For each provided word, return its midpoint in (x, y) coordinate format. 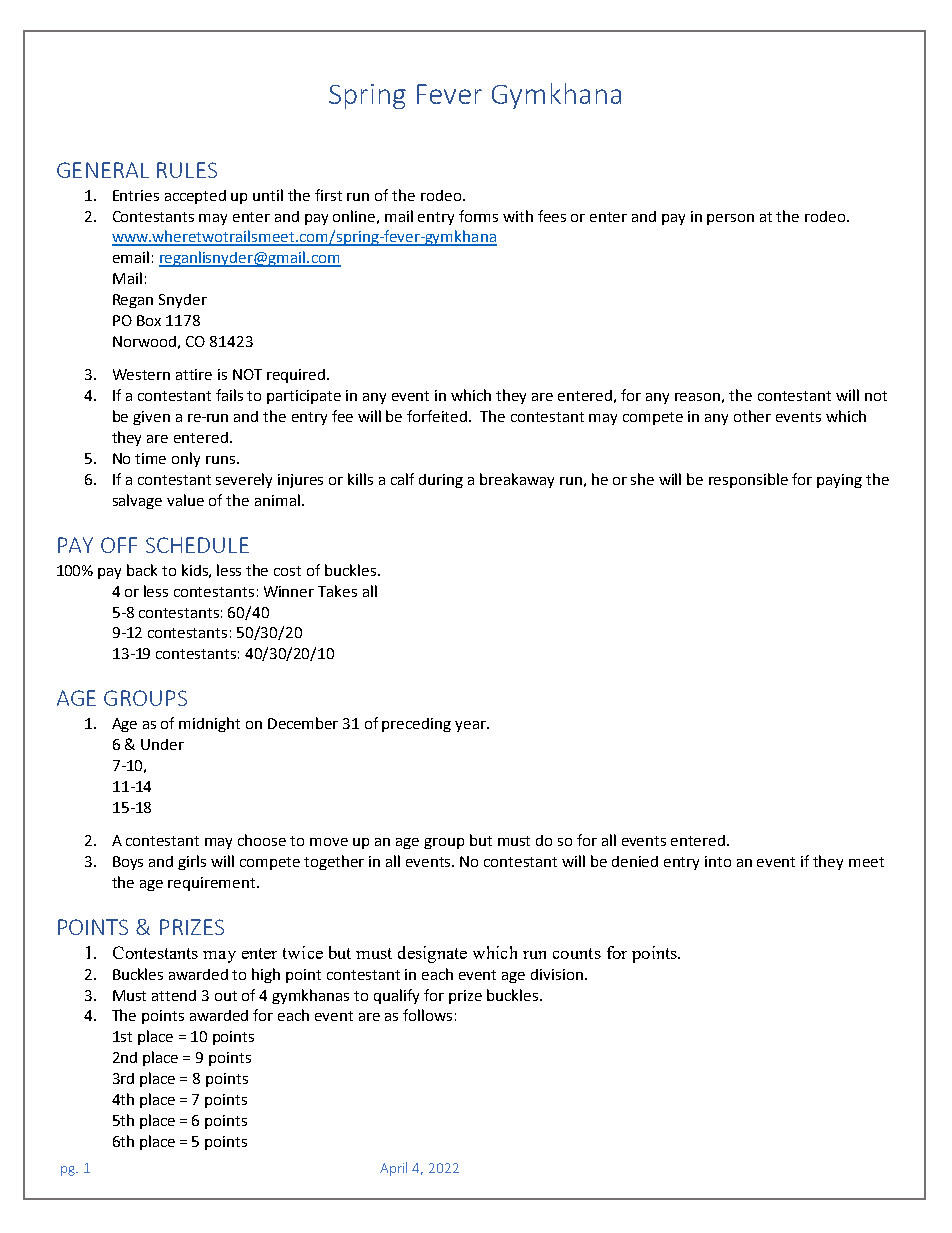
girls (192, 862)
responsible (748, 480)
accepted (195, 197)
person (730, 219)
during (441, 481)
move (329, 842)
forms (478, 216)
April (393, 1169)
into (718, 861)
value (185, 500)
